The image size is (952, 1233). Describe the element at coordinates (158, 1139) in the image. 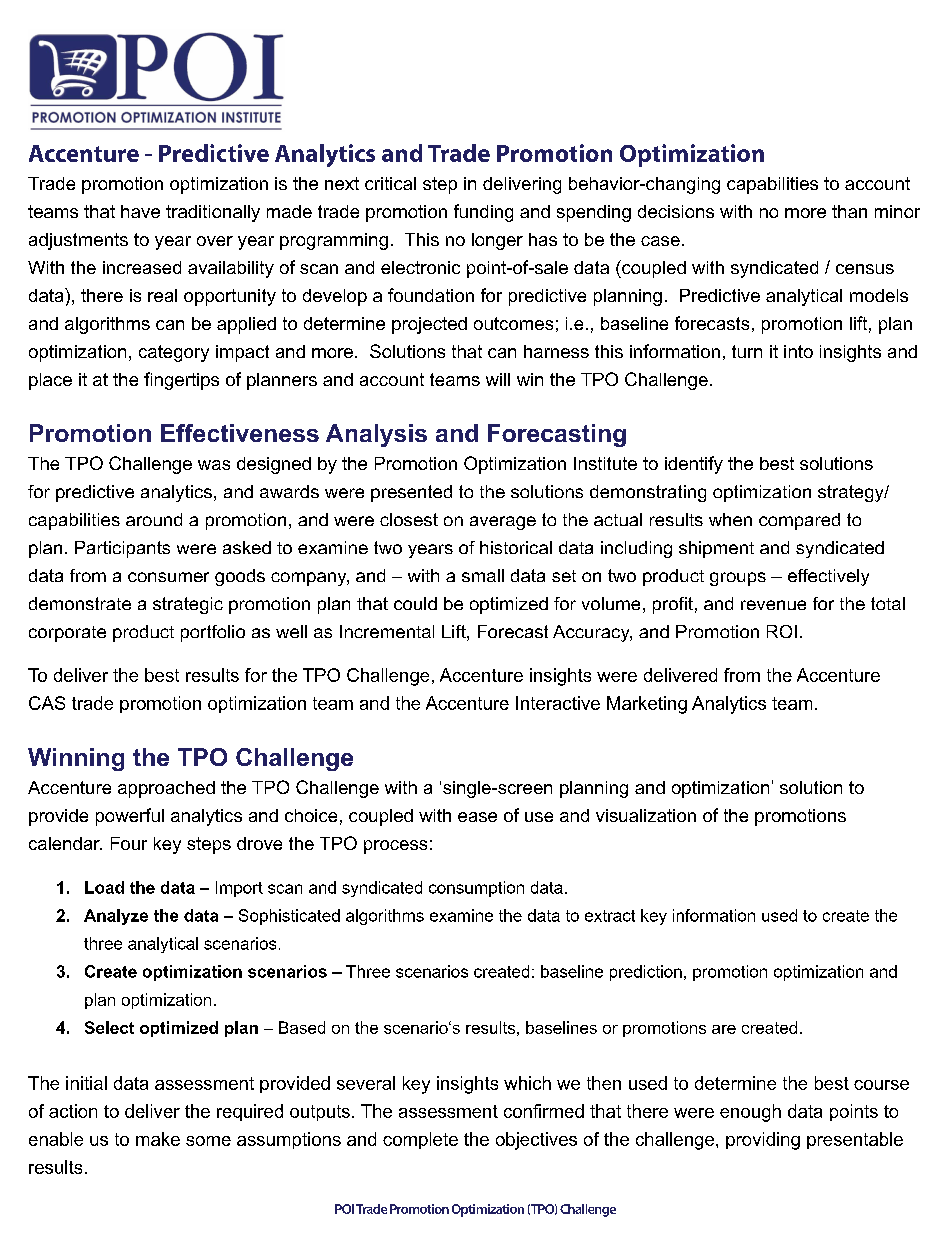

I see `make` at that location.
